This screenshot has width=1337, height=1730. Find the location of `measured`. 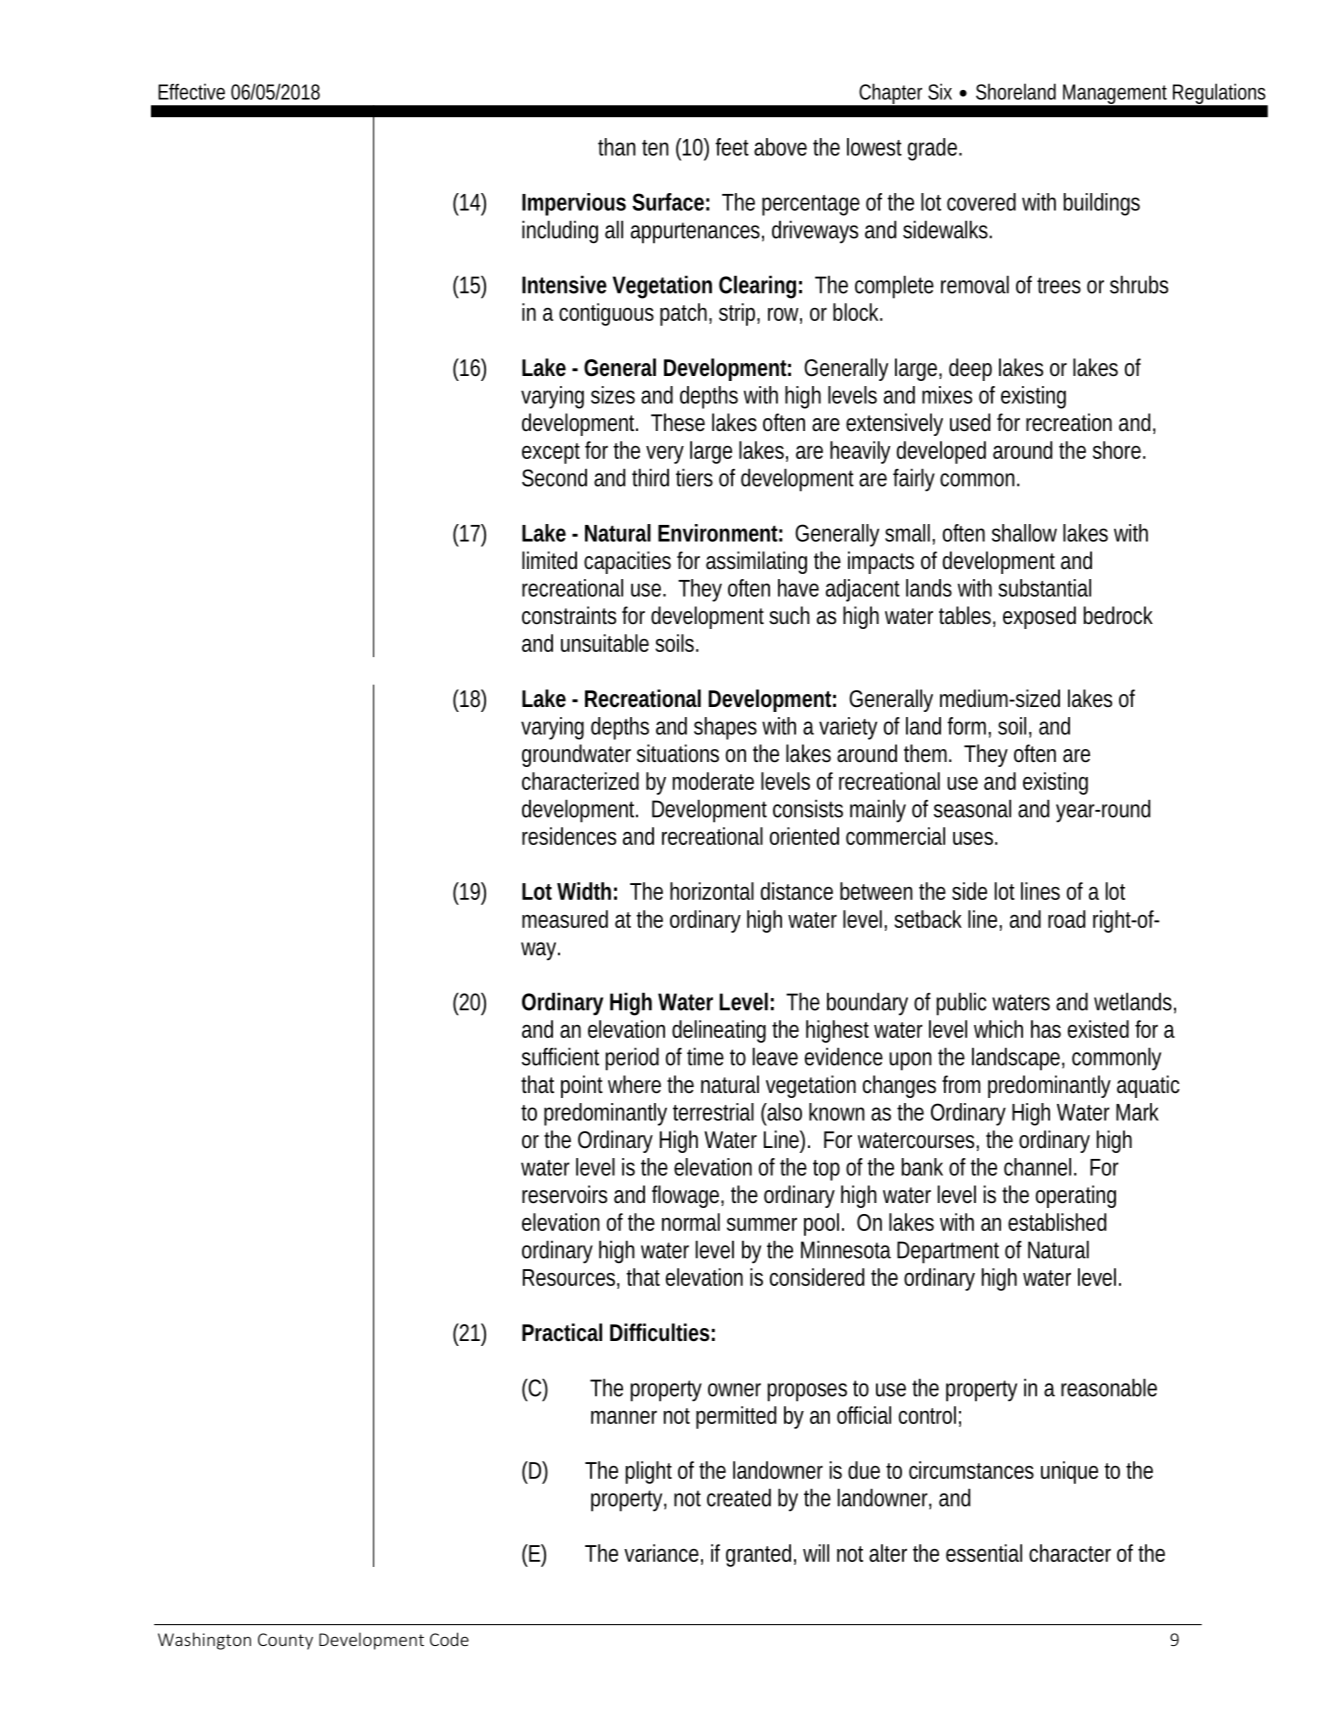

measured is located at coordinates (565, 919).
